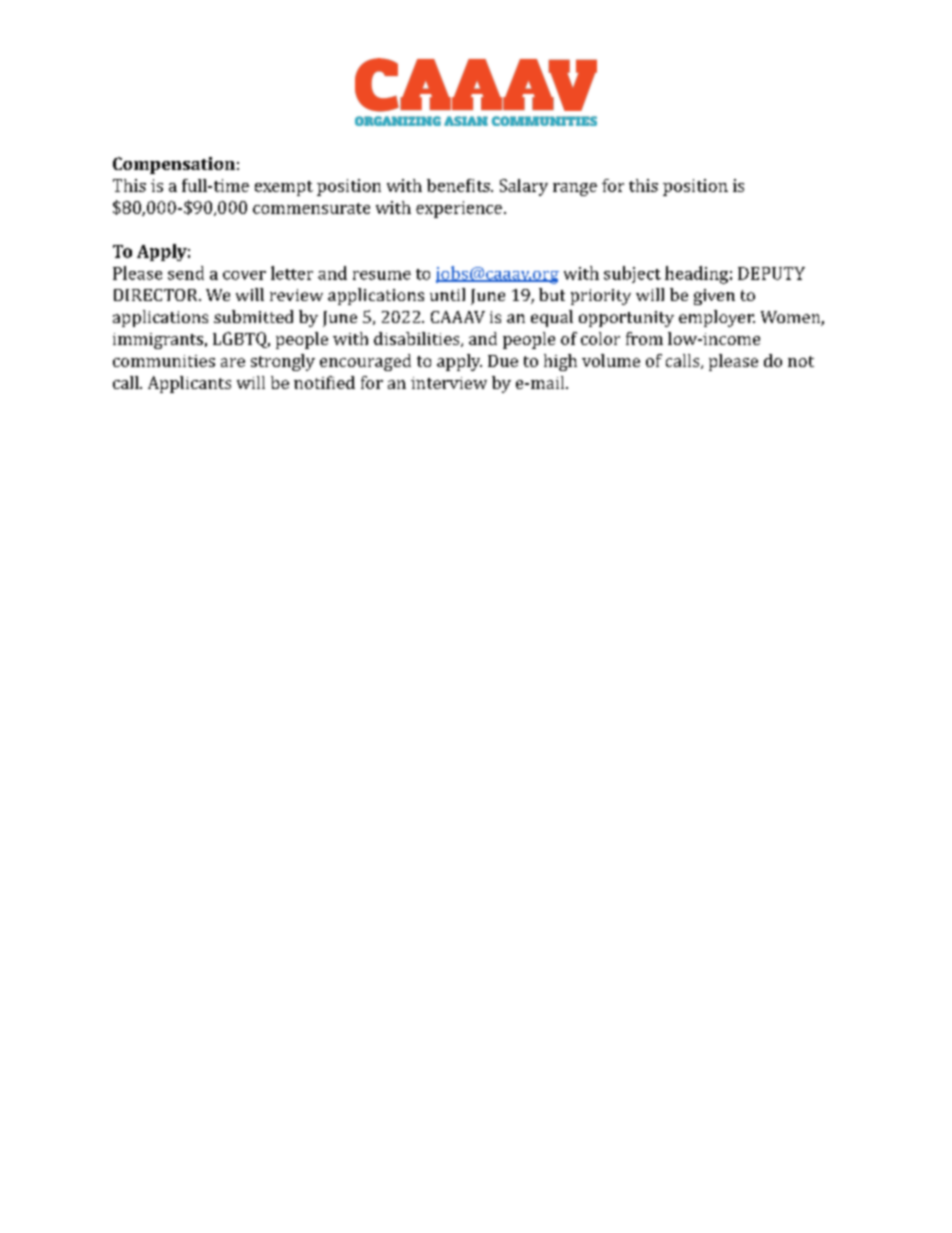  What do you see at coordinates (174, 165) in the image?
I see `Compensation` at bounding box center [174, 165].
